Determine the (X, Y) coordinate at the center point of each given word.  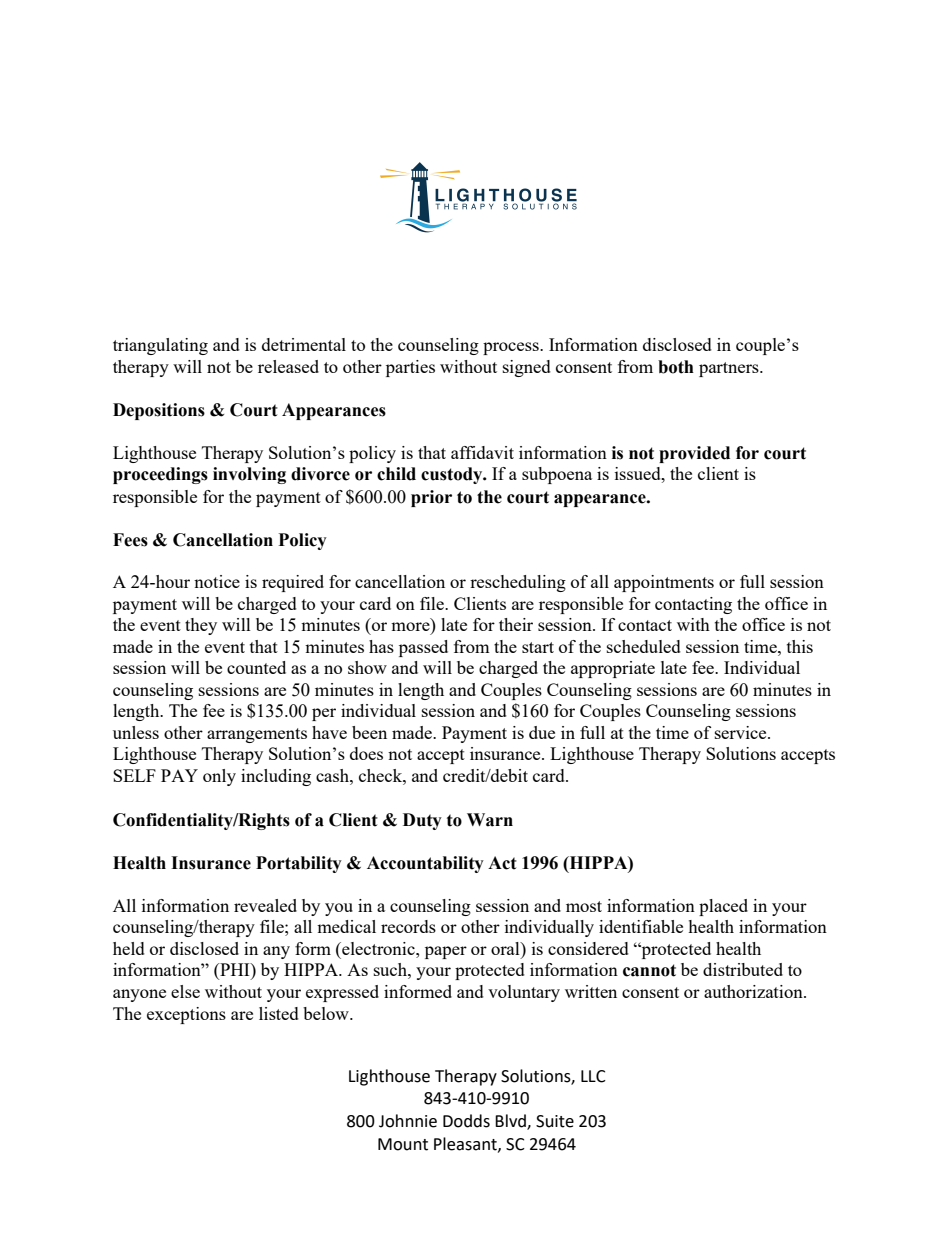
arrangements (257, 735)
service (742, 732)
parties (410, 368)
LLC (593, 1076)
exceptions (186, 1015)
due (542, 732)
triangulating (160, 346)
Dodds (466, 1121)
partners (730, 369)
